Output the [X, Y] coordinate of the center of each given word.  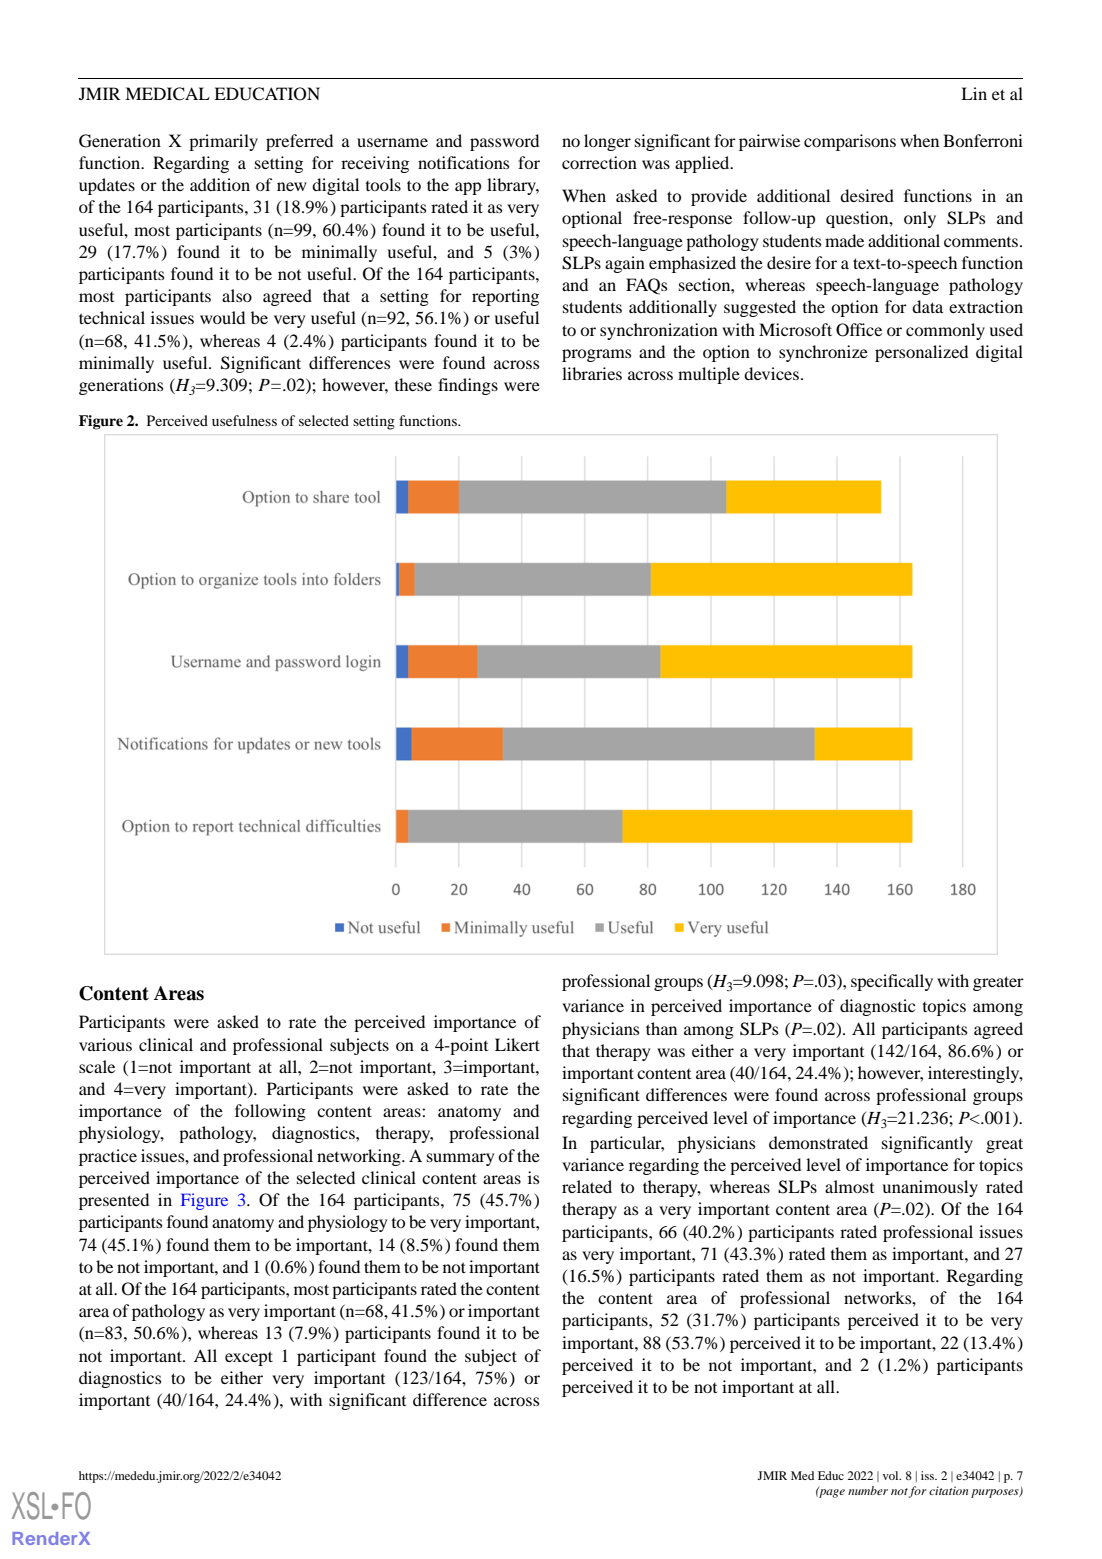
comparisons [850, 142]
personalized [921, 353]
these [413, 384]
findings [468, 386]
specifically [892, 982]
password [504, 142]
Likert [517, 1044]
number [868, 1490]
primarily [223, 142]
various [105, 1044]
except [249, 1358]
